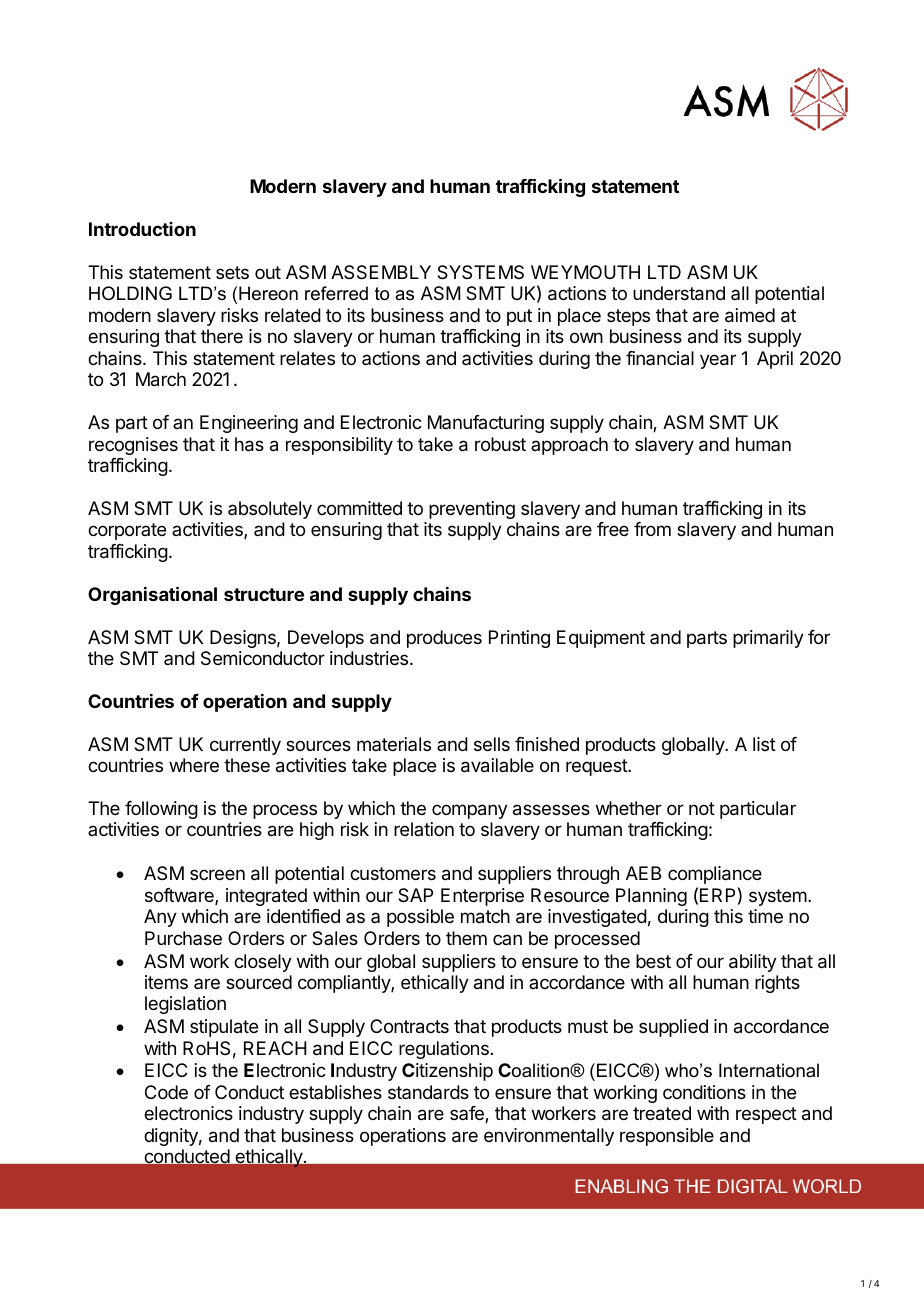  Describe the element at coordinates (482, 897) in the page. I see `Enterprise` at that location.
